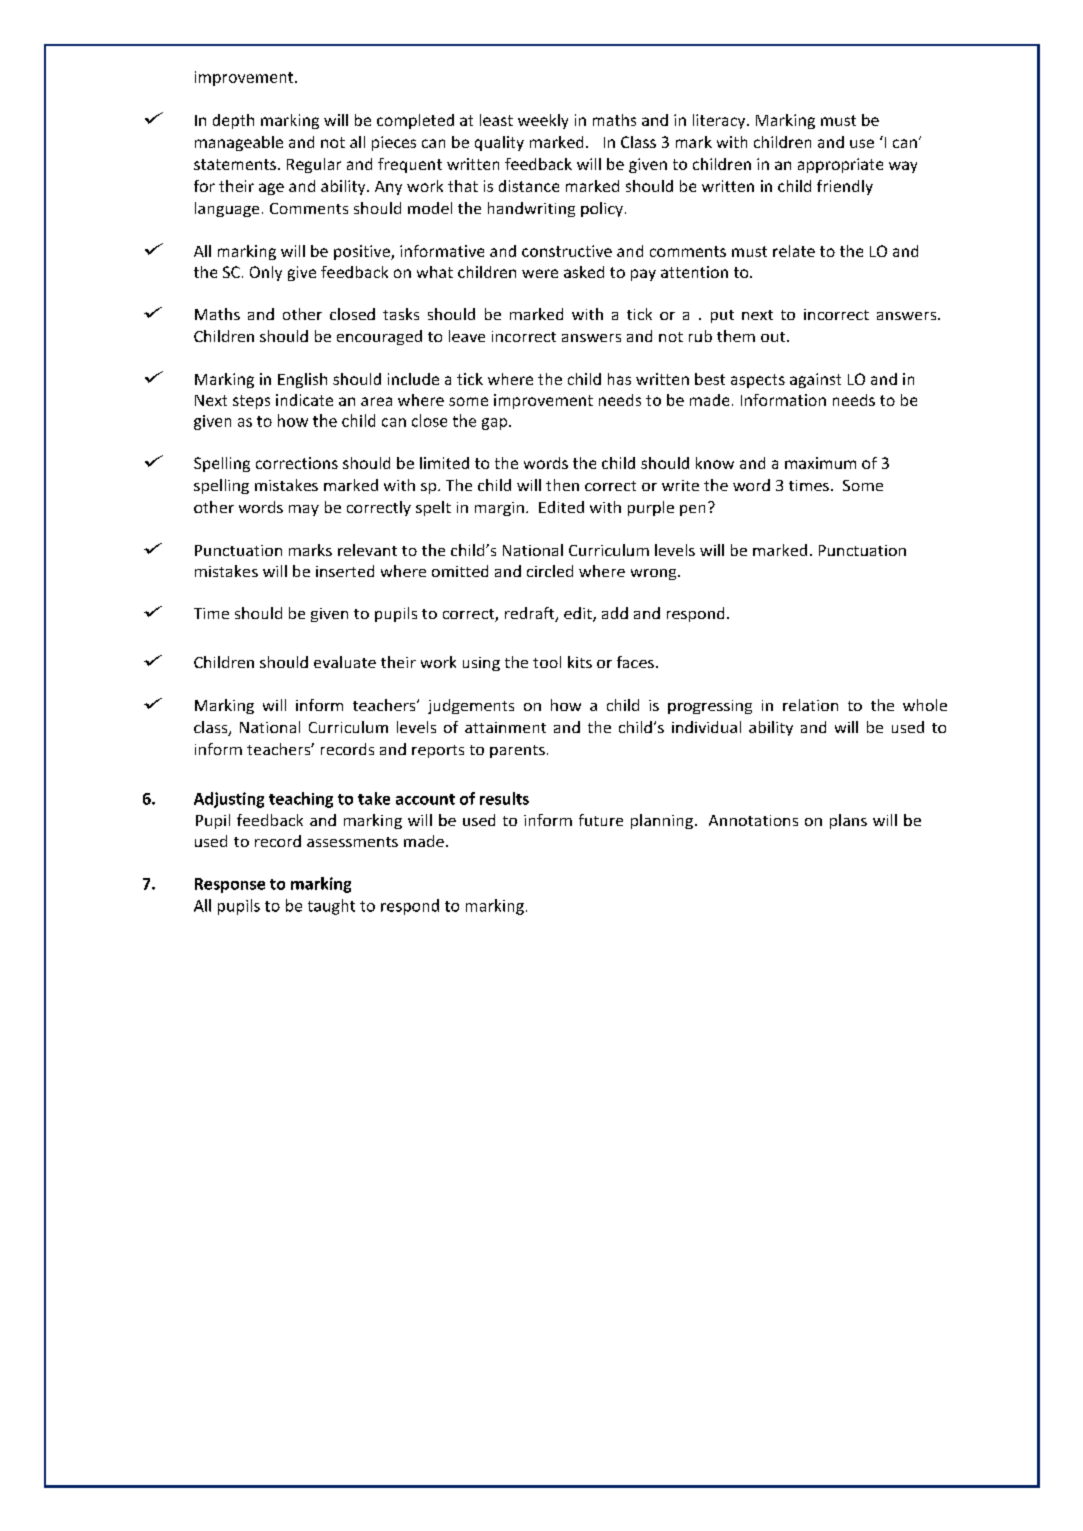  Describe the element at coordinates (840, 165) in the document. I see `appropriate` at that location.
